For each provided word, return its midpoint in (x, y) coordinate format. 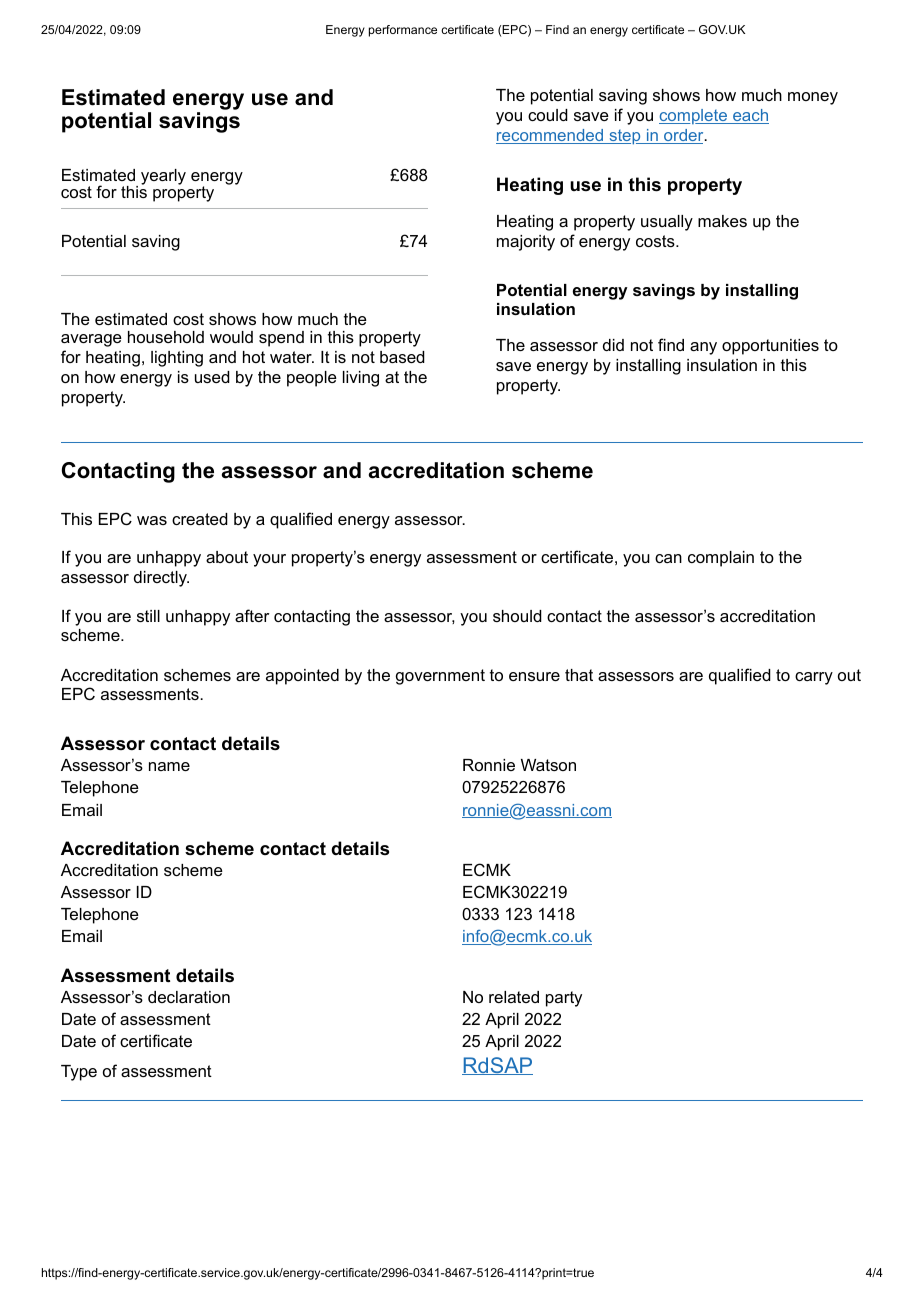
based (402, 357)
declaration (189, 997)
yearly (163, 177)
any (703, 348)
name (169, 766)
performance (403, 31)
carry (814, 678)
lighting (177, 359)
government (440, 677)
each (750, 116)
